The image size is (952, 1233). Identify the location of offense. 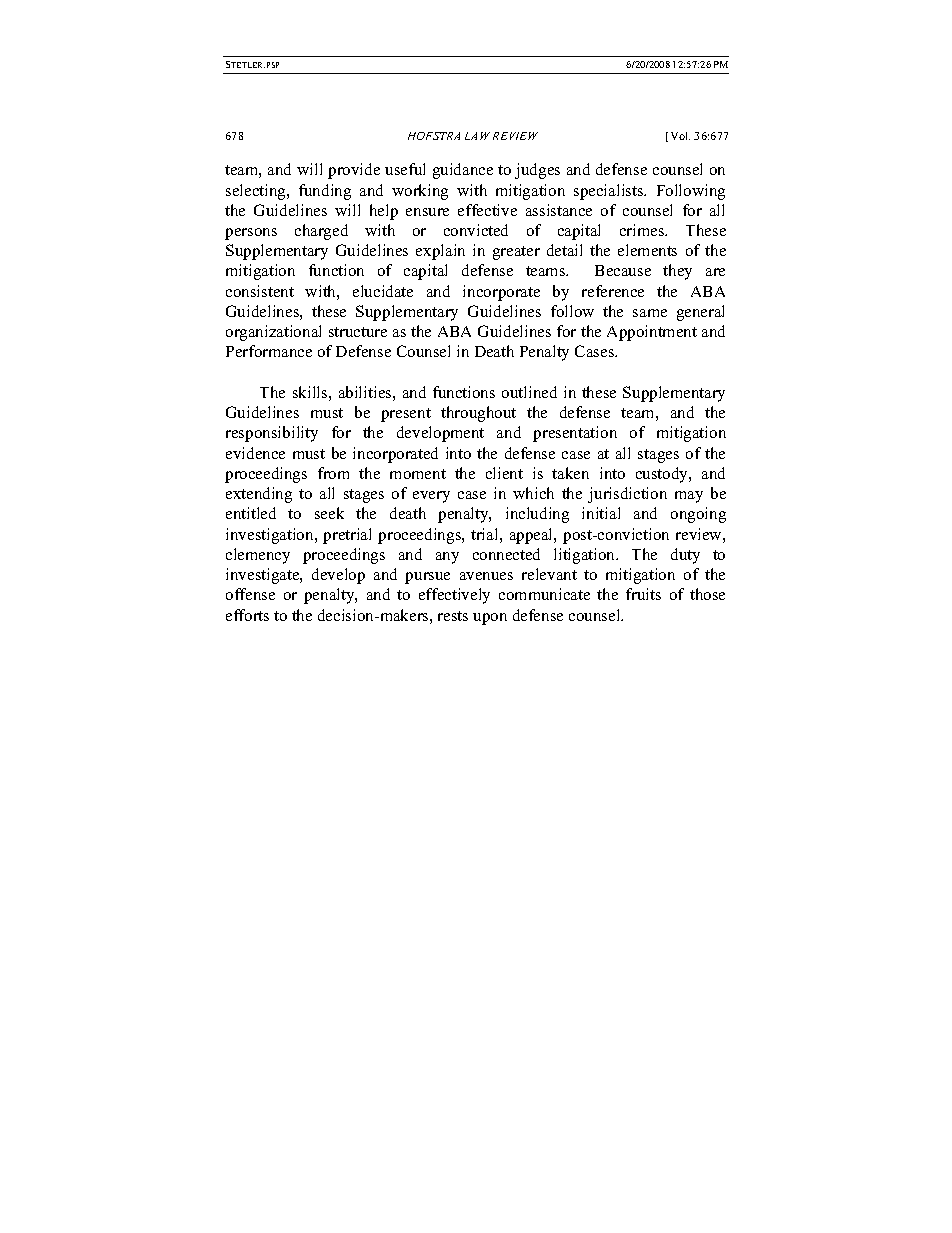
(250, 594).
